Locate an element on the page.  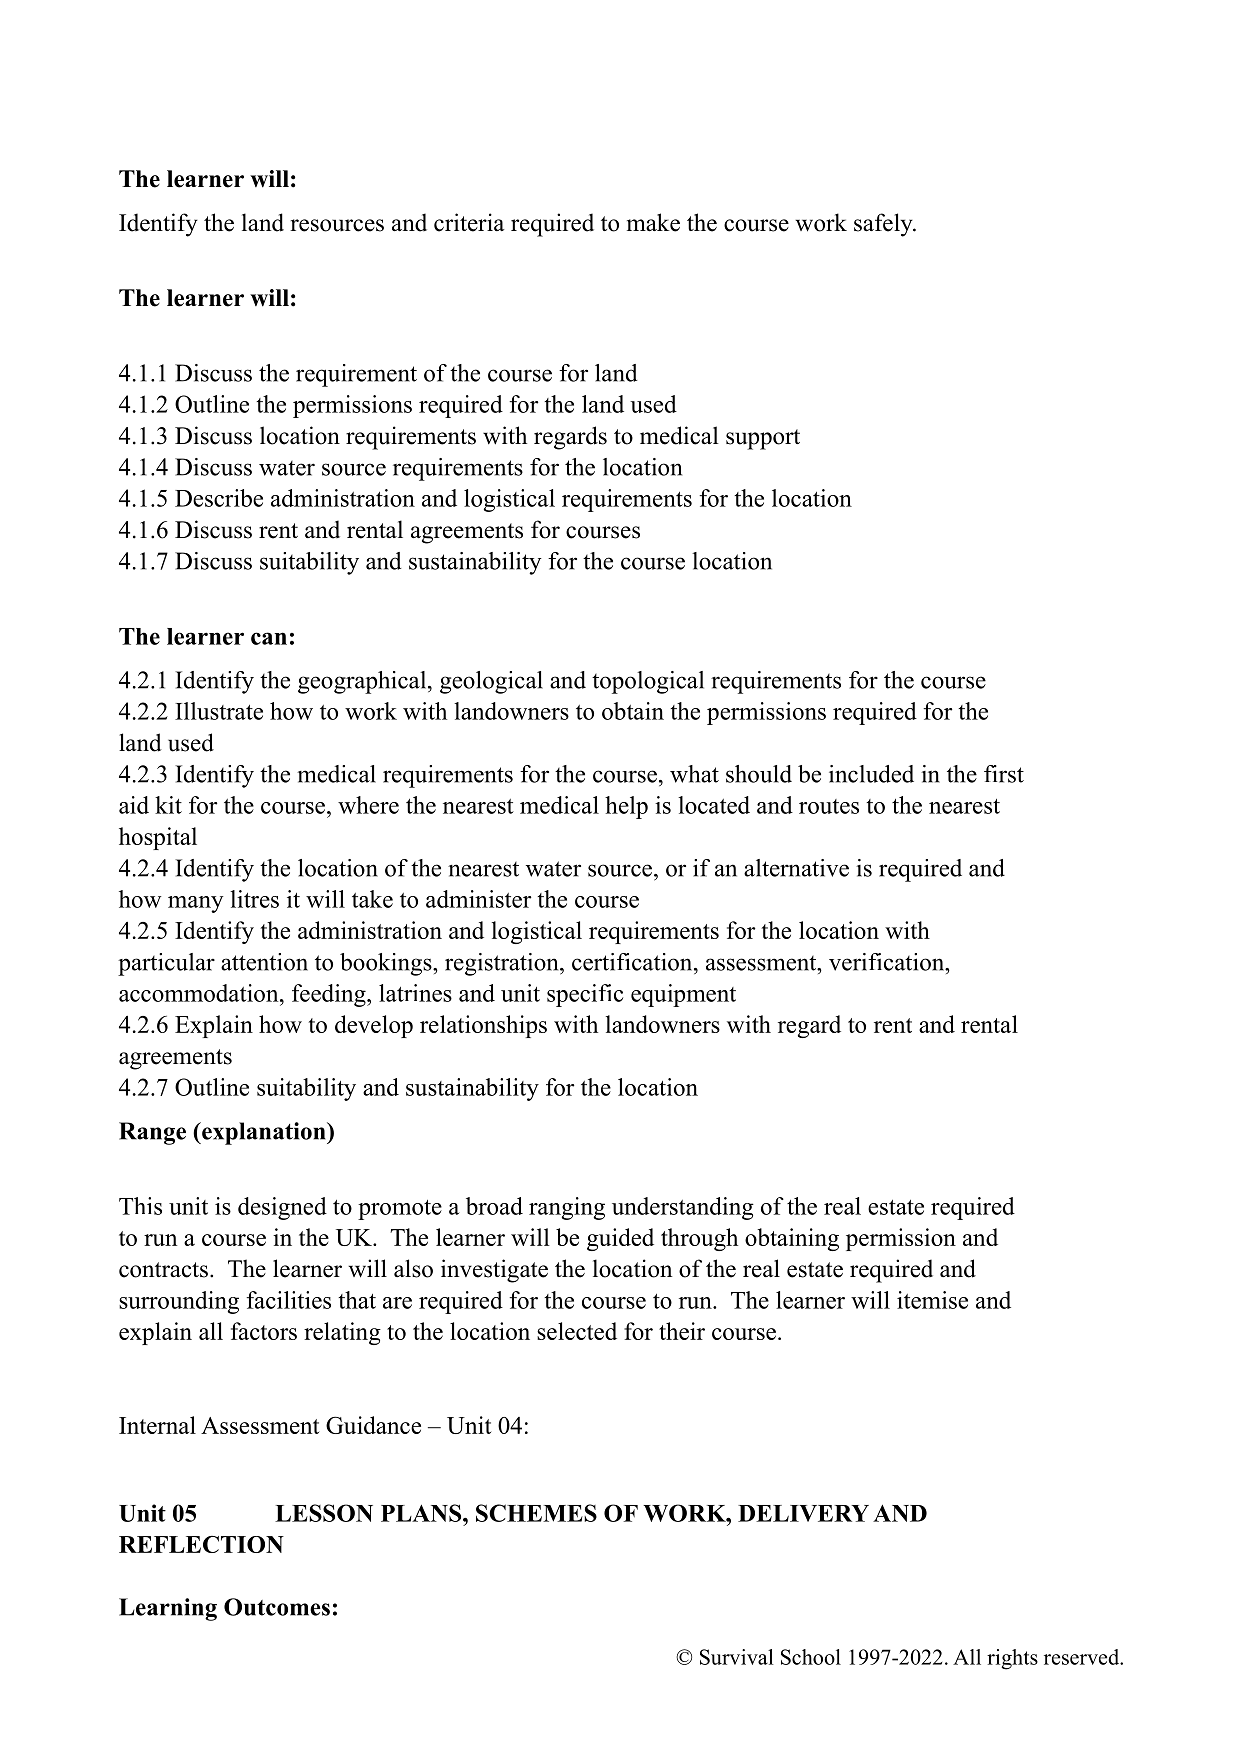
through is located at coordinates (699, 1239).
